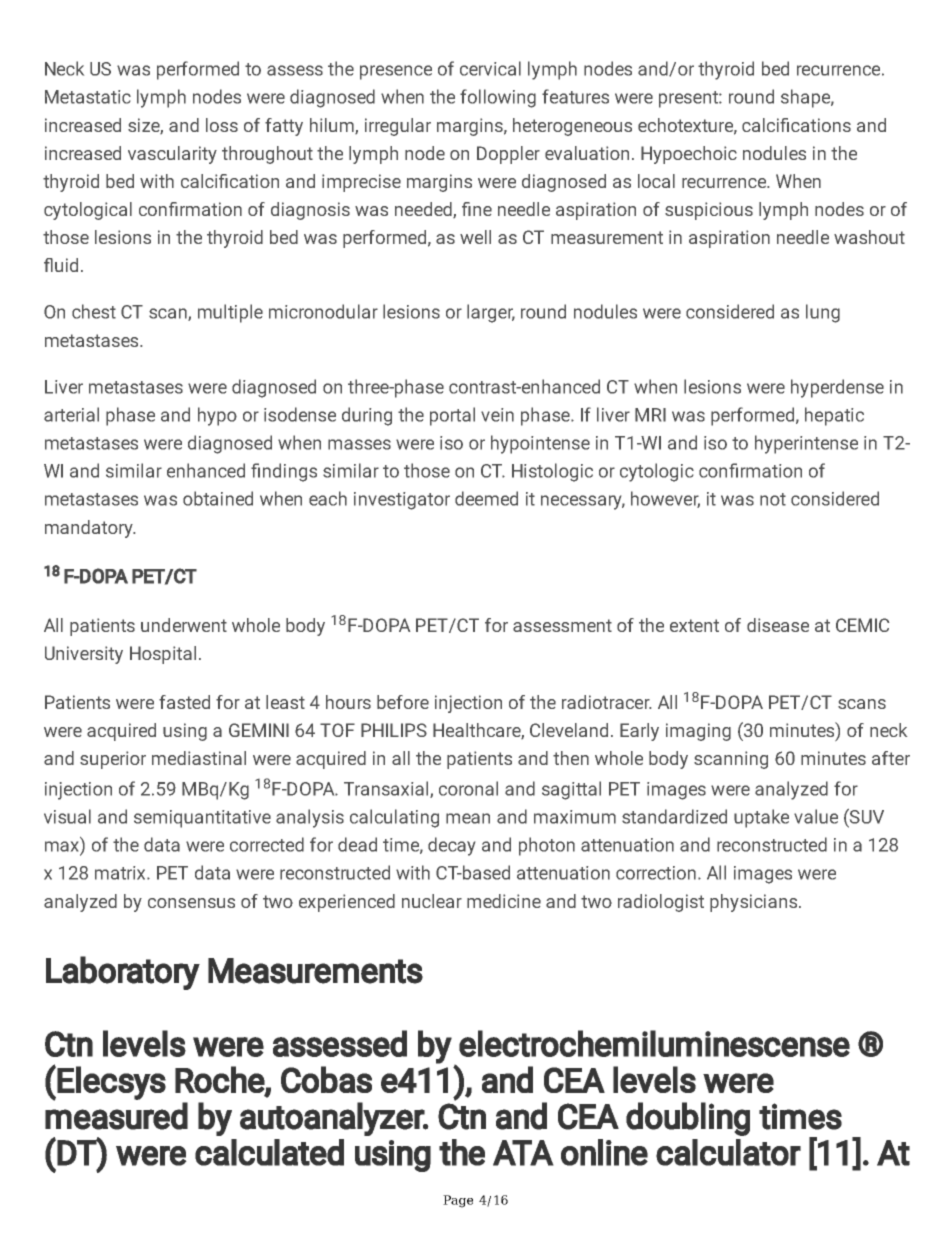 The height and width of the screenshot is (1233, 952). What do you see at coordinates (269, 1152) in the screenshot?
I see `calculated` at bounding box center [269, 1152].
